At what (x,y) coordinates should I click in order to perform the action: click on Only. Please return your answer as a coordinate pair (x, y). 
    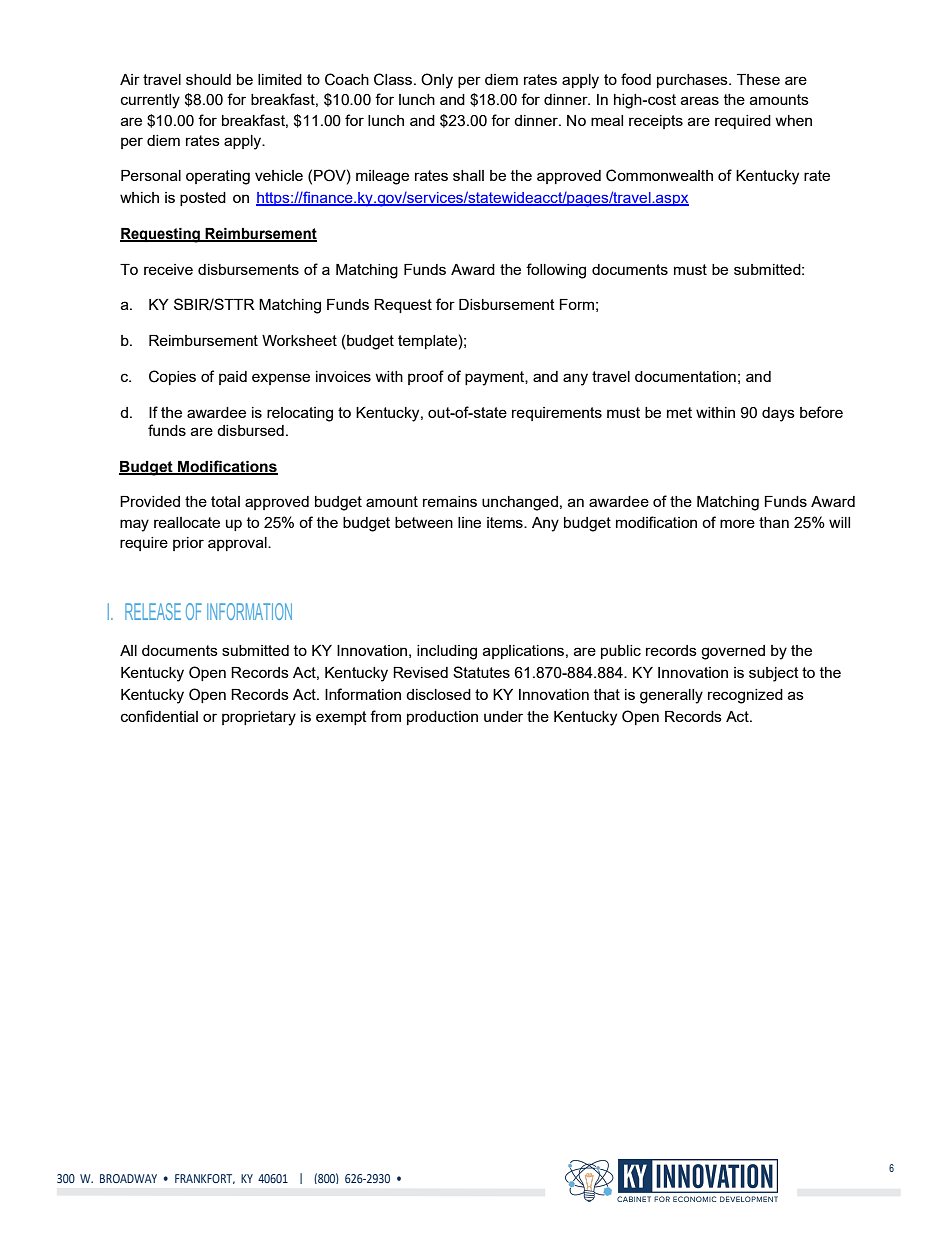
    Looking at the image, I should click on (437, 81).
